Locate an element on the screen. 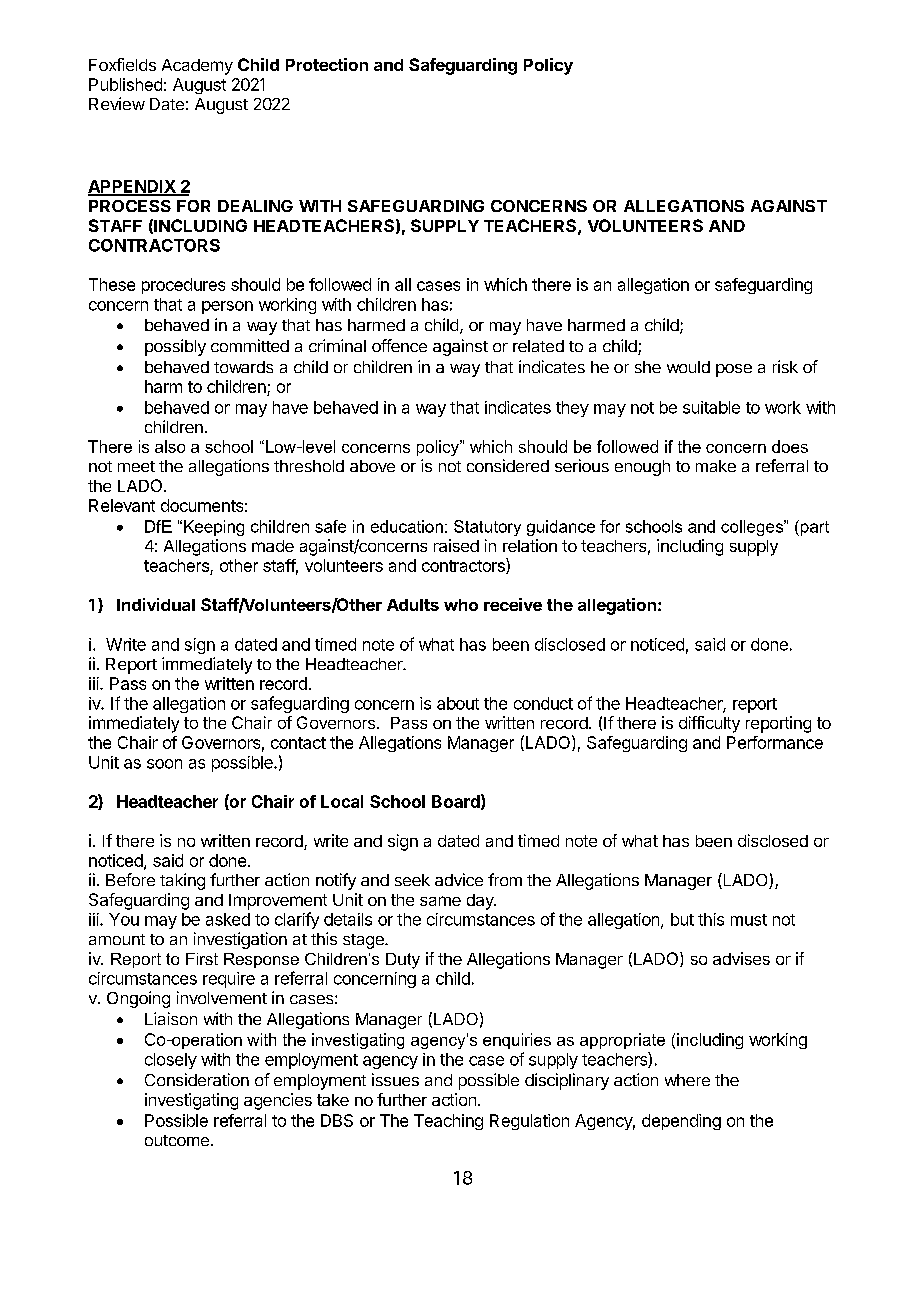  would is located at coordinates (688, 367).
